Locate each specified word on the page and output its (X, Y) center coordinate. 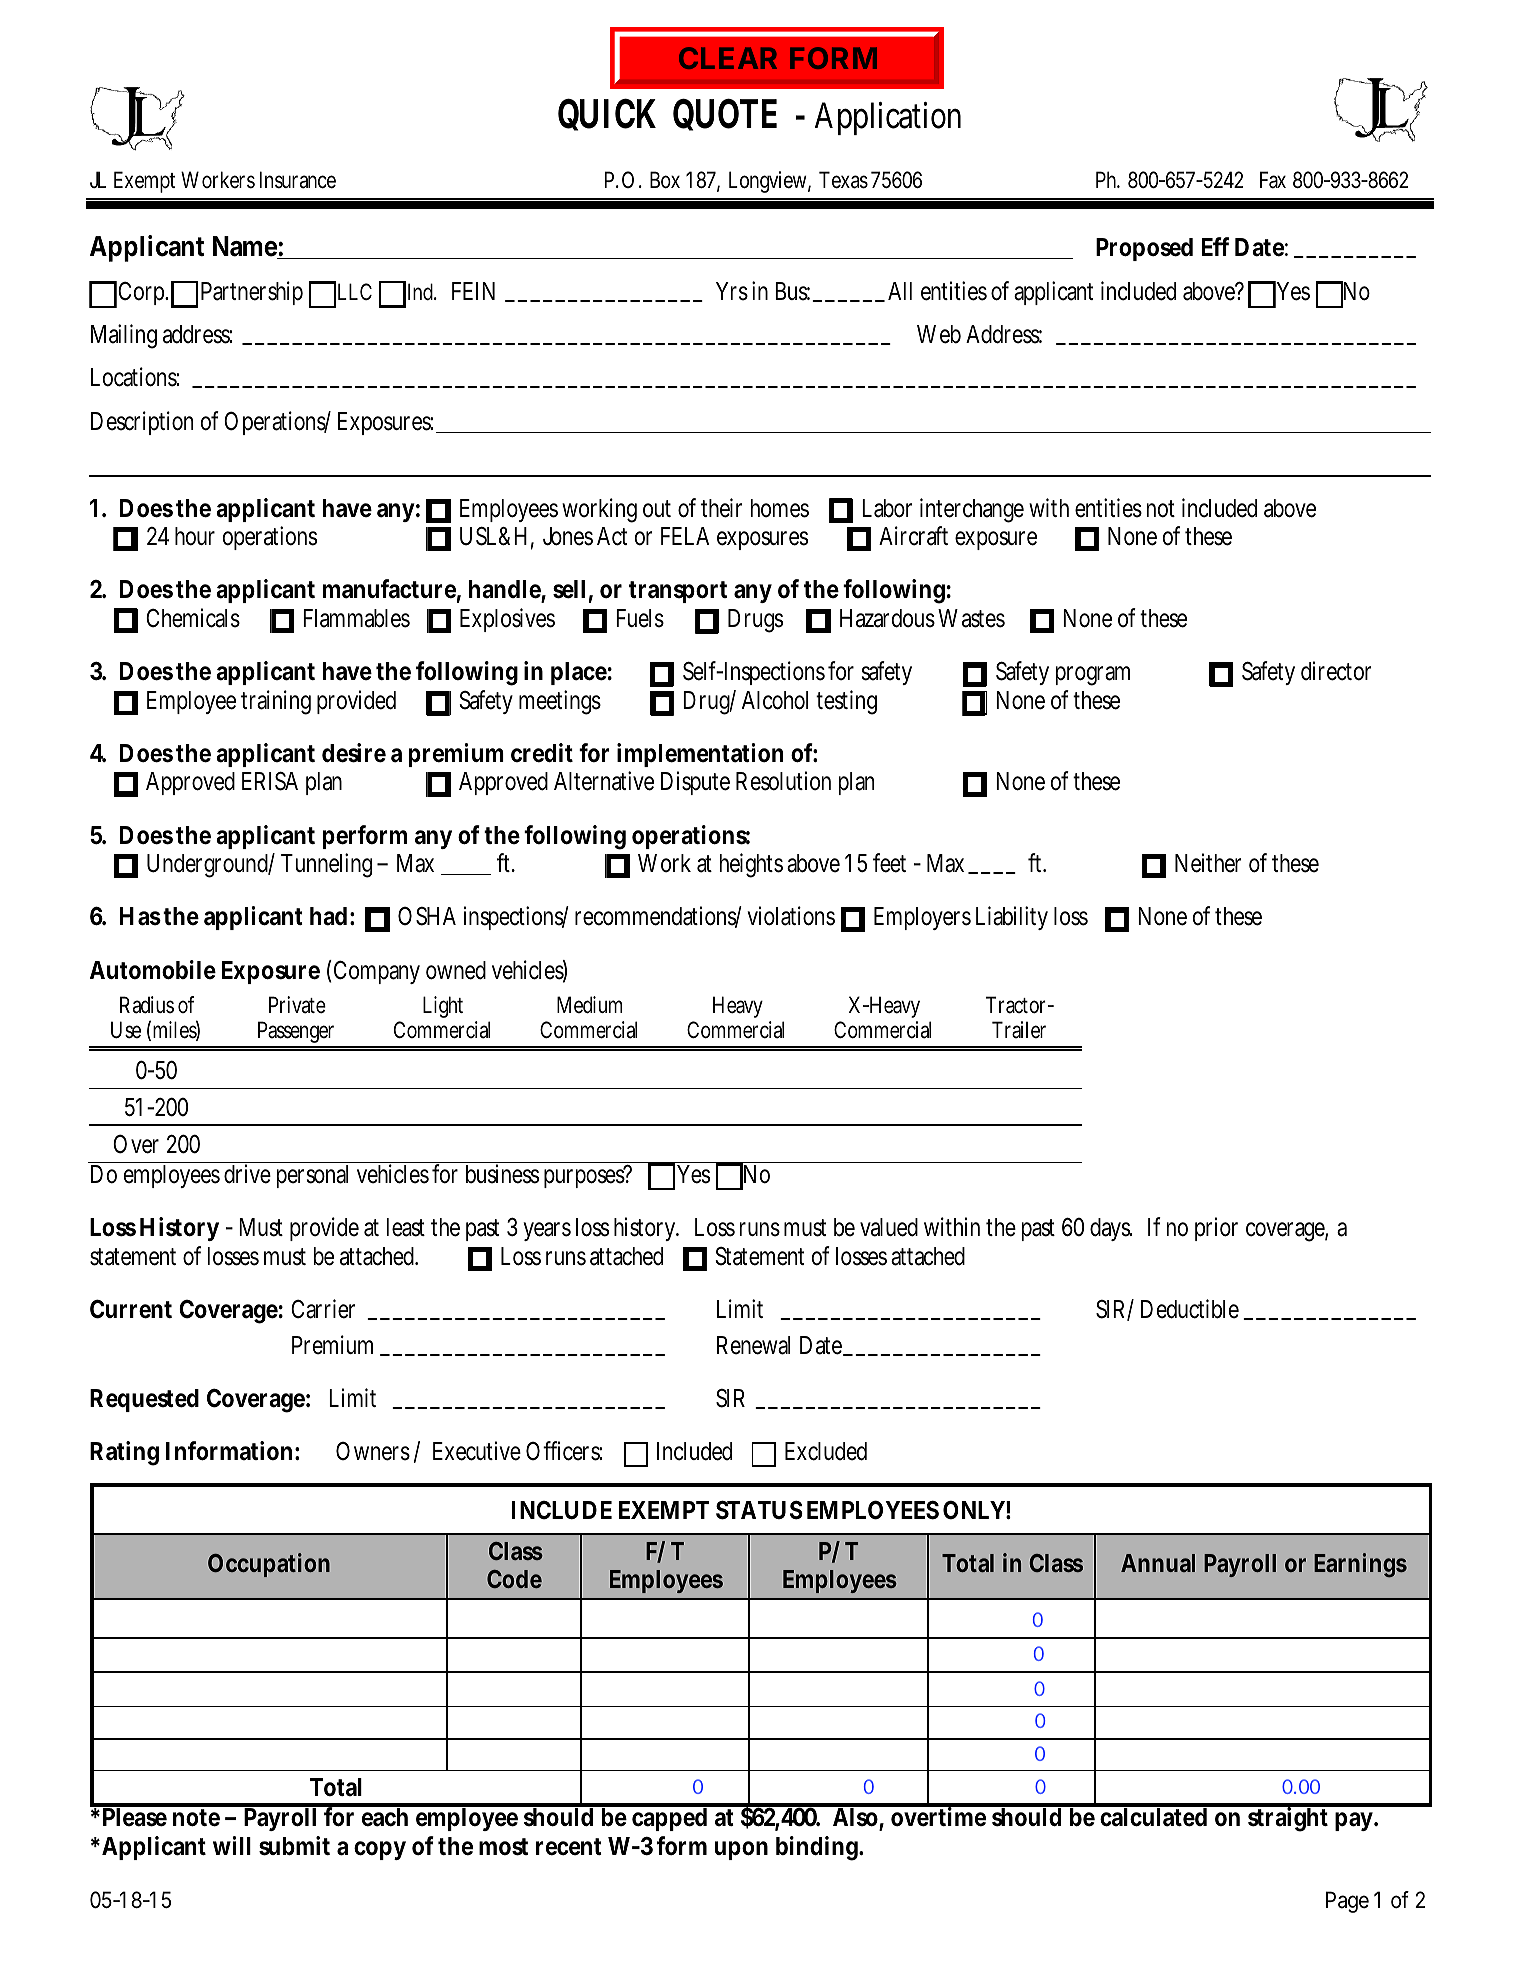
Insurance (298, 180)
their (721, 508)
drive (247, 1173)
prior (1216, 1229)
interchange (972, 510)
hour (195, 536)
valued (889, 1227)
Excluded (826, 1451)
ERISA (270, 781)
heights (751, 865)
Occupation (269, 1565)
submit (294, 1846)
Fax (1273, 180)
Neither (1208, 863)
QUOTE (725, 114)
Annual (1158, 1563)
